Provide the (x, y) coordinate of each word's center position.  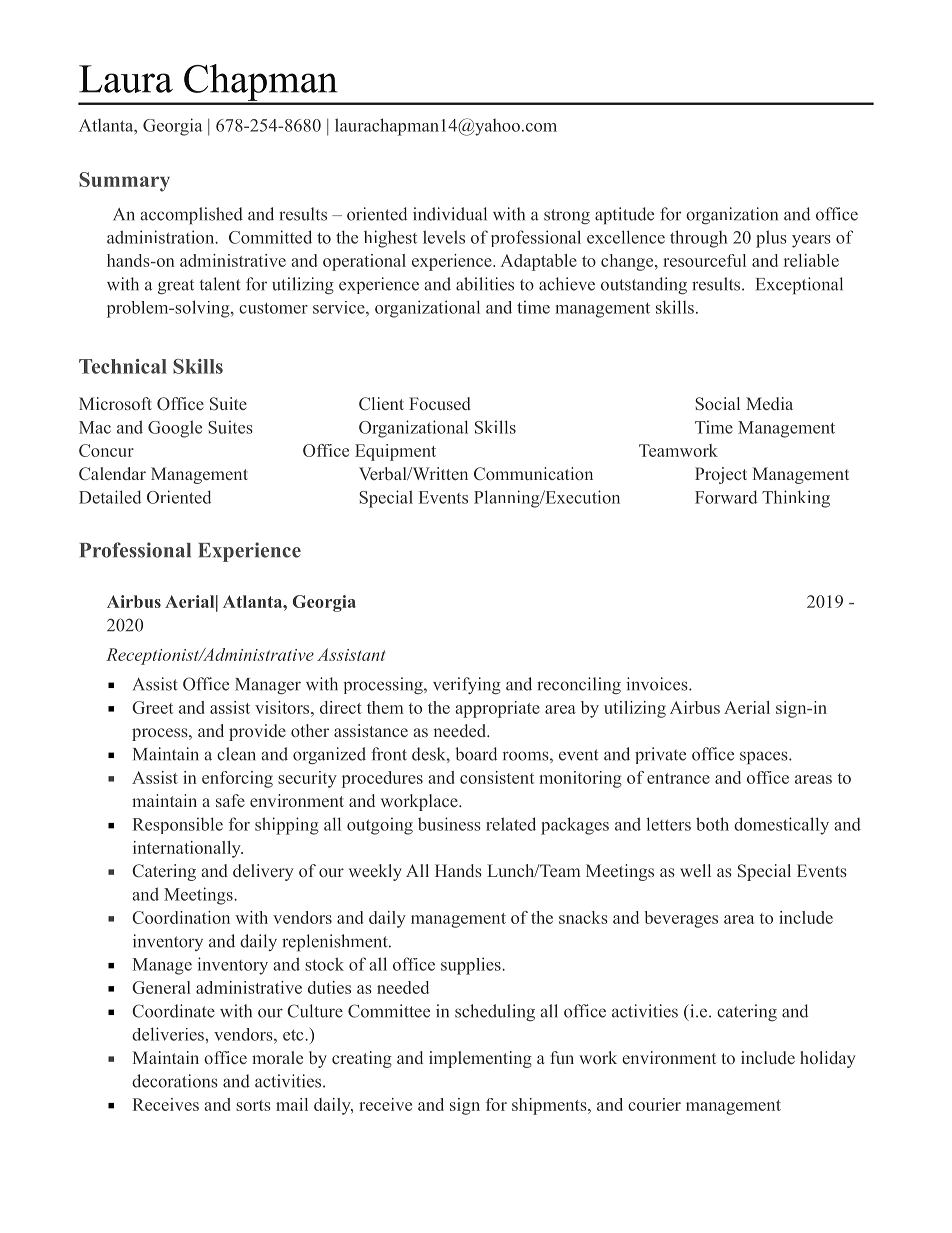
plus (771, 239)
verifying (467, 685)
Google (175, 429)
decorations (175, 1081)
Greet (152, 707)
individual (450, 214)
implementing (480, 1059)
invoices (658, 684)
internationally (188, 849)
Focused (440, 403)
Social (717, 403)
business (449, 824)
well (695, 870)
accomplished (191, 215)
